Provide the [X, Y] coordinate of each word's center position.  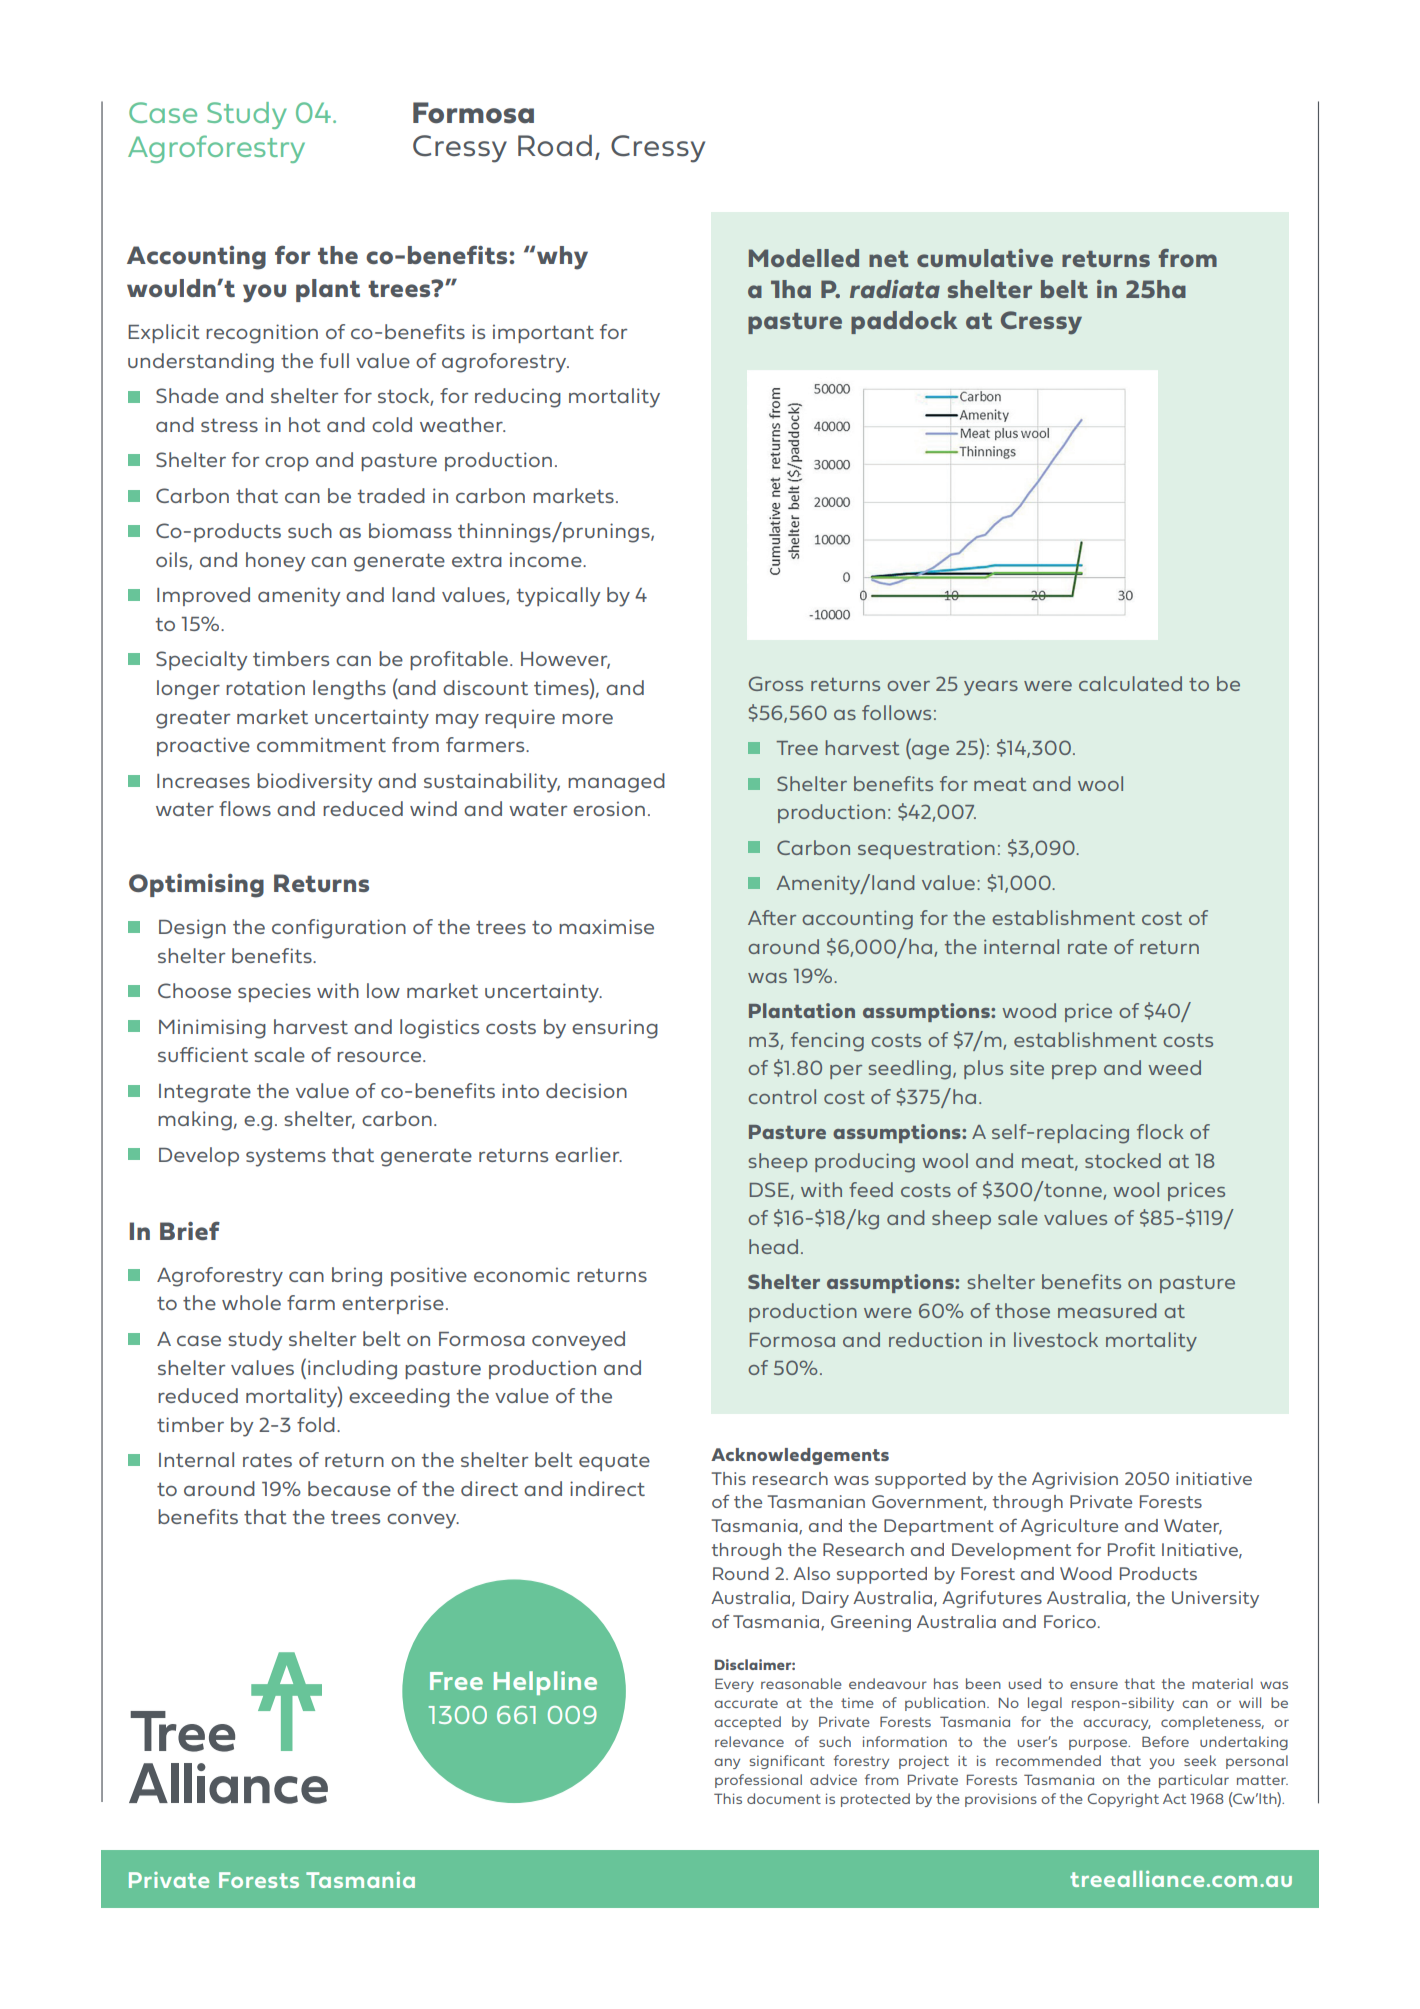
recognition [262, 334]
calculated [1130, 683]
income [547, 559]
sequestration [926, 850]
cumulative [985, 258]
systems [286, 1157]
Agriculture [1069, 1527]
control [782, 1096]
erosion [609, 808]
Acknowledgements [800, 1456]
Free [456, 1681]
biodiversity [314, 783]
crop [287, 464]
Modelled [804, 258]
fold [316, 1424]
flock [1160, 1131]
